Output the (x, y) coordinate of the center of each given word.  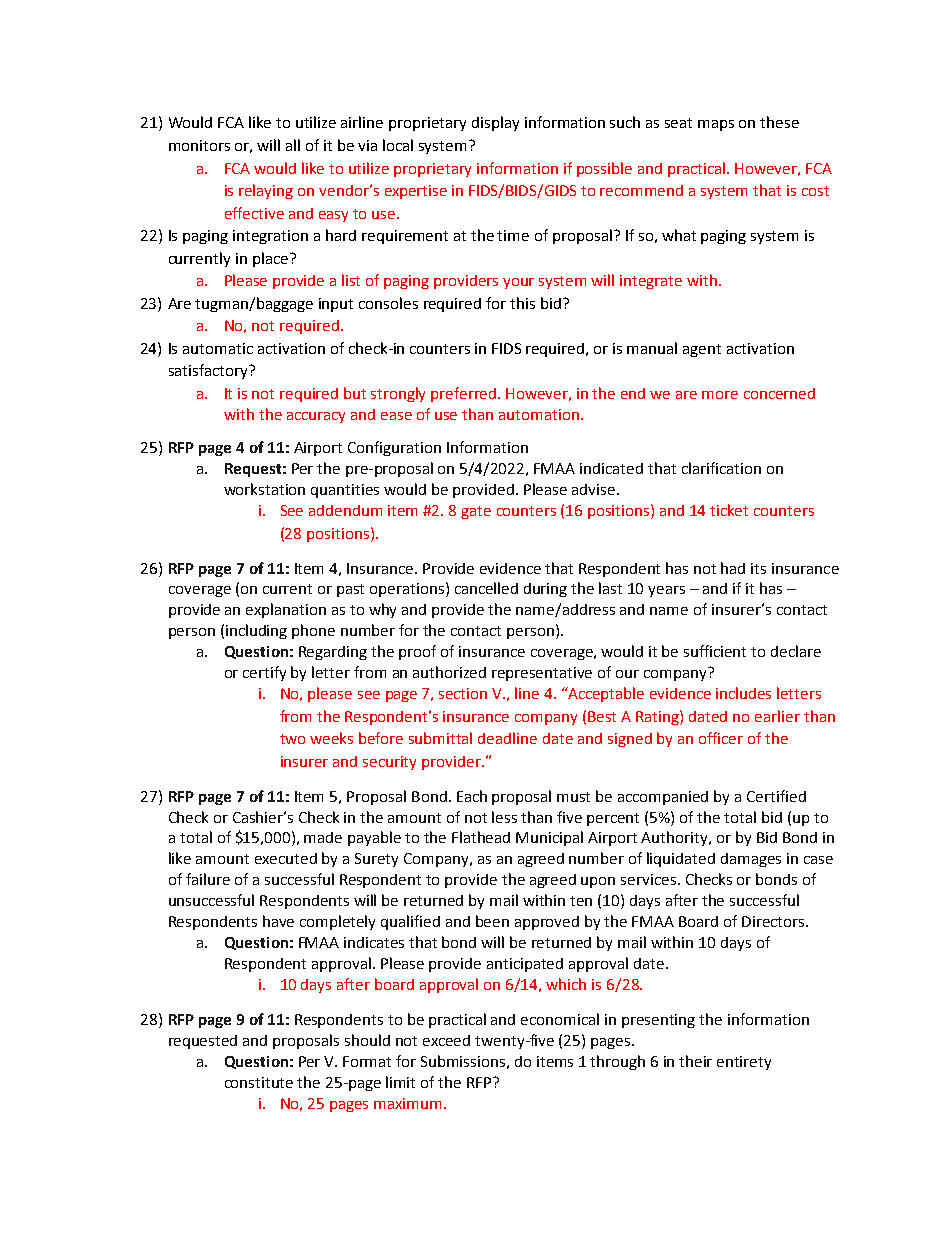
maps (716, 125)
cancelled (486, 588)
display (495, 123)
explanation (286, 610)
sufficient (715, 651)
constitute (259, 1082)
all (293, 145)
